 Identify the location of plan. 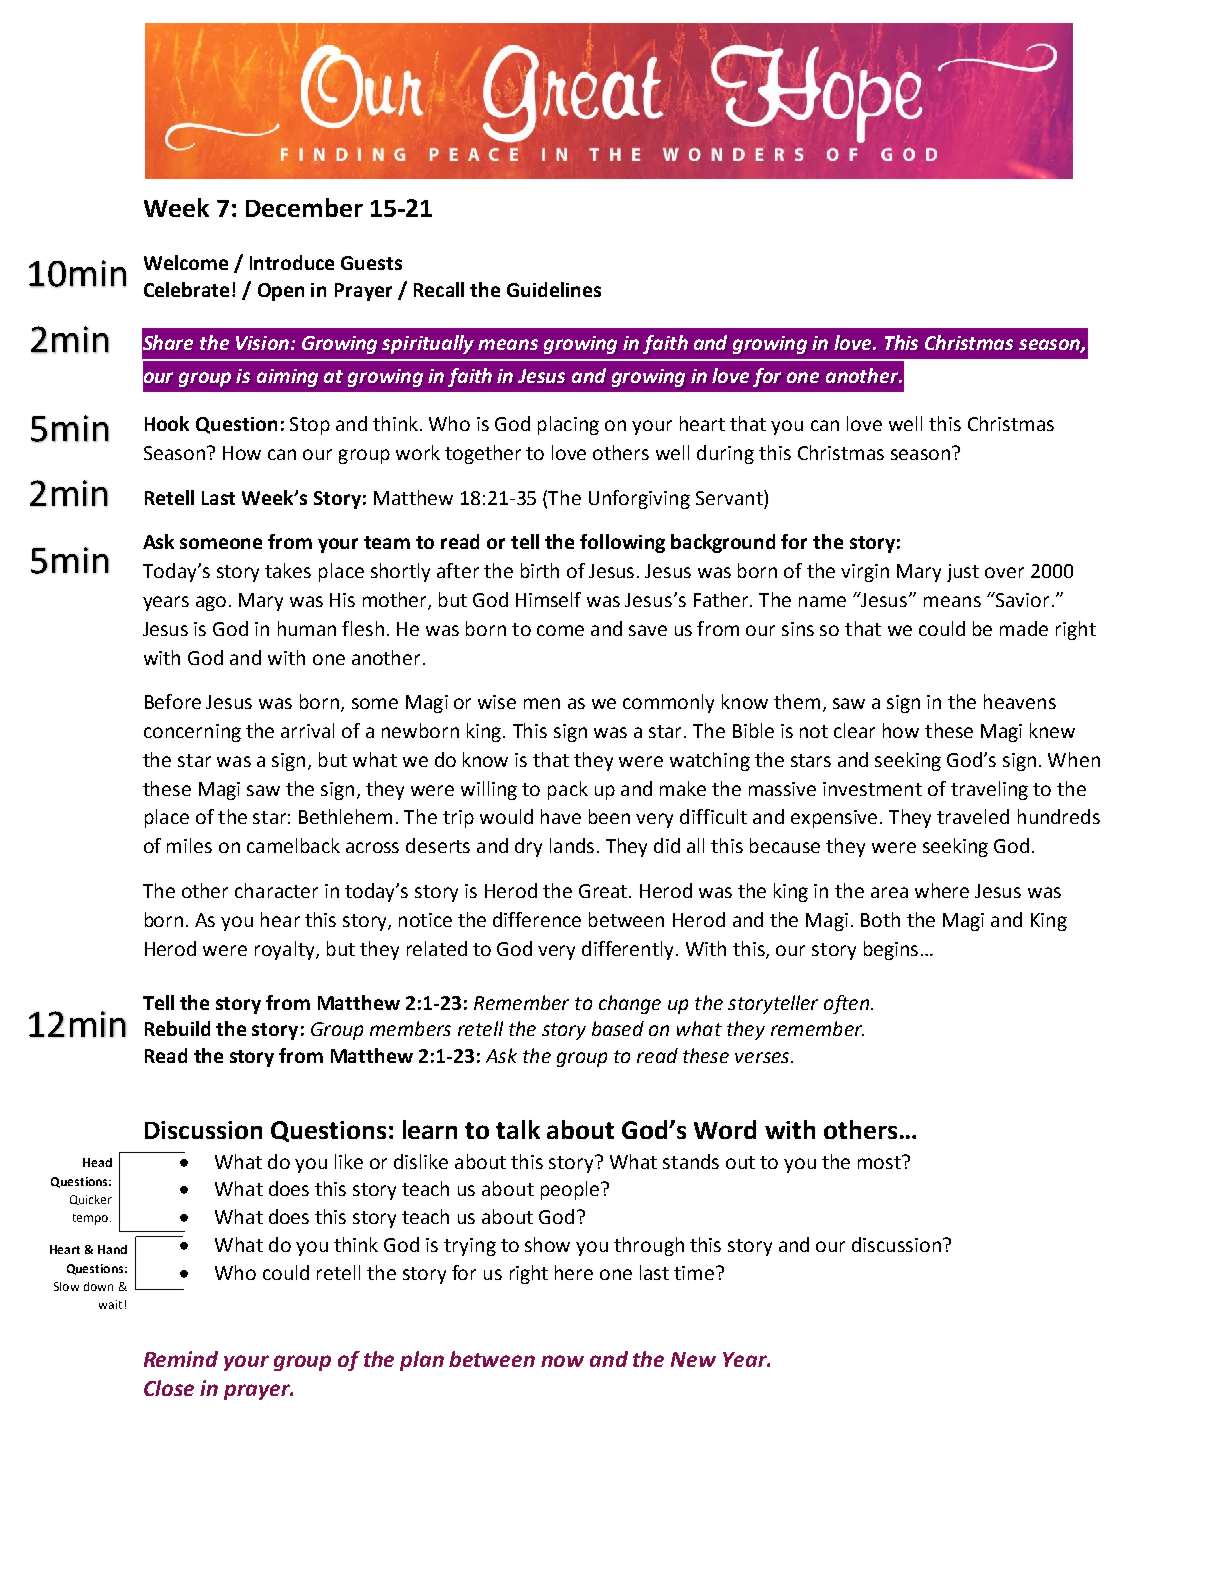
(422, 1361).
